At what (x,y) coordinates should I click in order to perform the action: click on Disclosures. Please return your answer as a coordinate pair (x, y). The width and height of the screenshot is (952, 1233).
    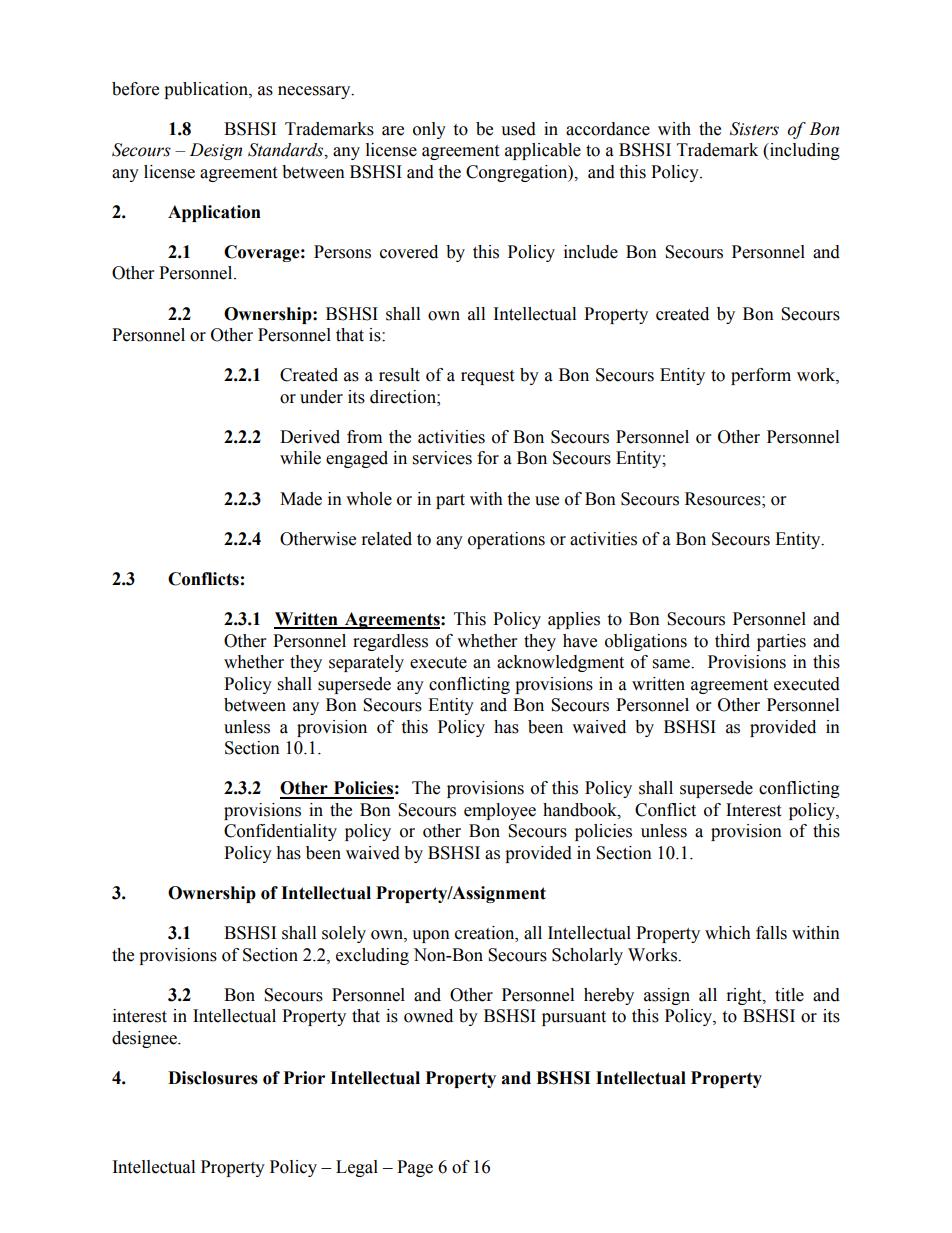
    Looking at the image, I should click on (213, 1078).
